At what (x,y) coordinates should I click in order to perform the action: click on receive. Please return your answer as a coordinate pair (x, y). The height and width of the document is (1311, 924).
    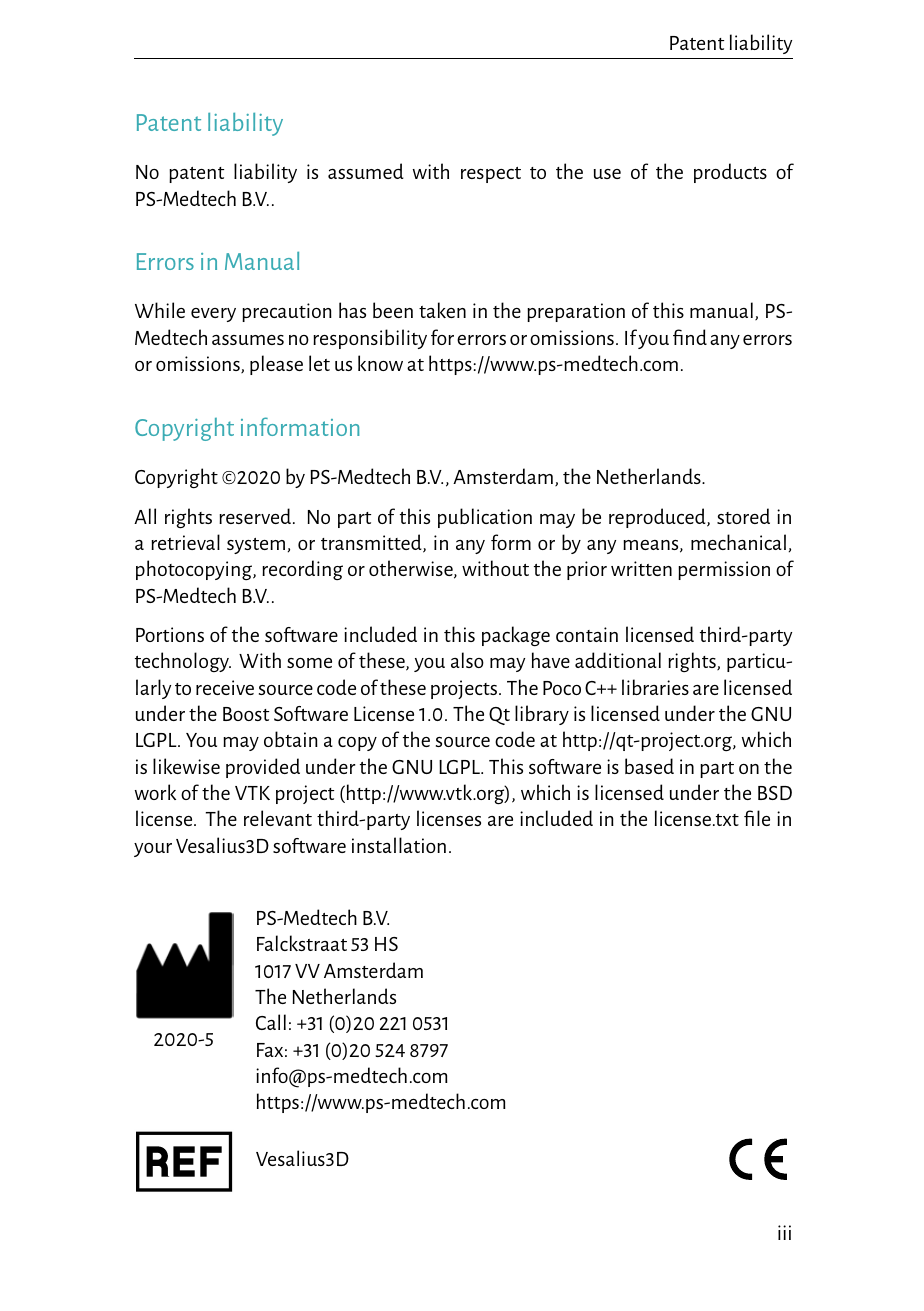
    Looking at the image, I should click on (225, 687).
